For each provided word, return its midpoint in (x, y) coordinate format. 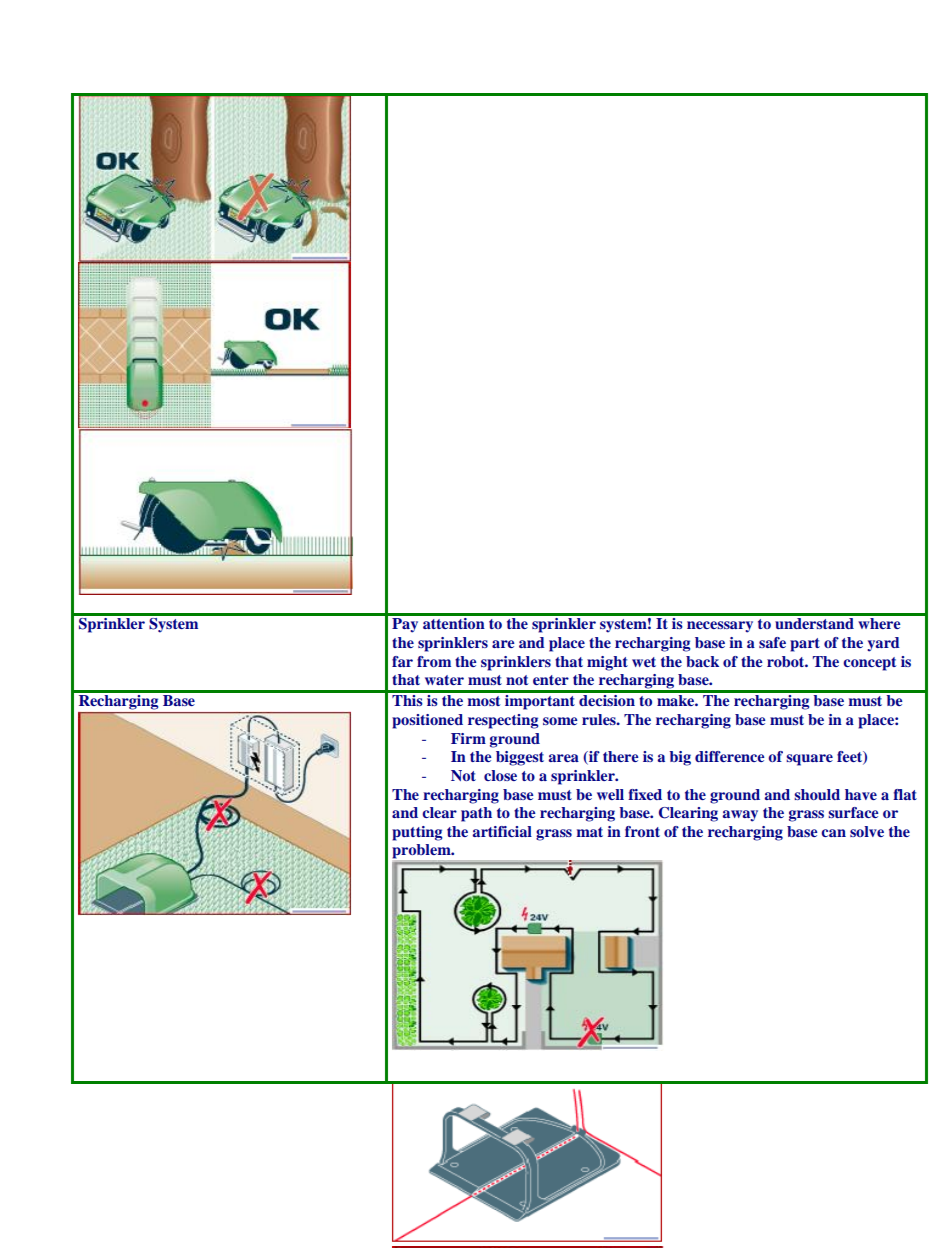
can (833, 833)
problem (423, 851)
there (621, 756)
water (444, 680)
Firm (468, 738)
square (809, 760)
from (434, 661)
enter (551, 680)
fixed (645, 794)
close (500, 775)
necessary (720, 627)
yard (883, 644)
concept (869, 664)
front (642, 831)
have (861, 794)
